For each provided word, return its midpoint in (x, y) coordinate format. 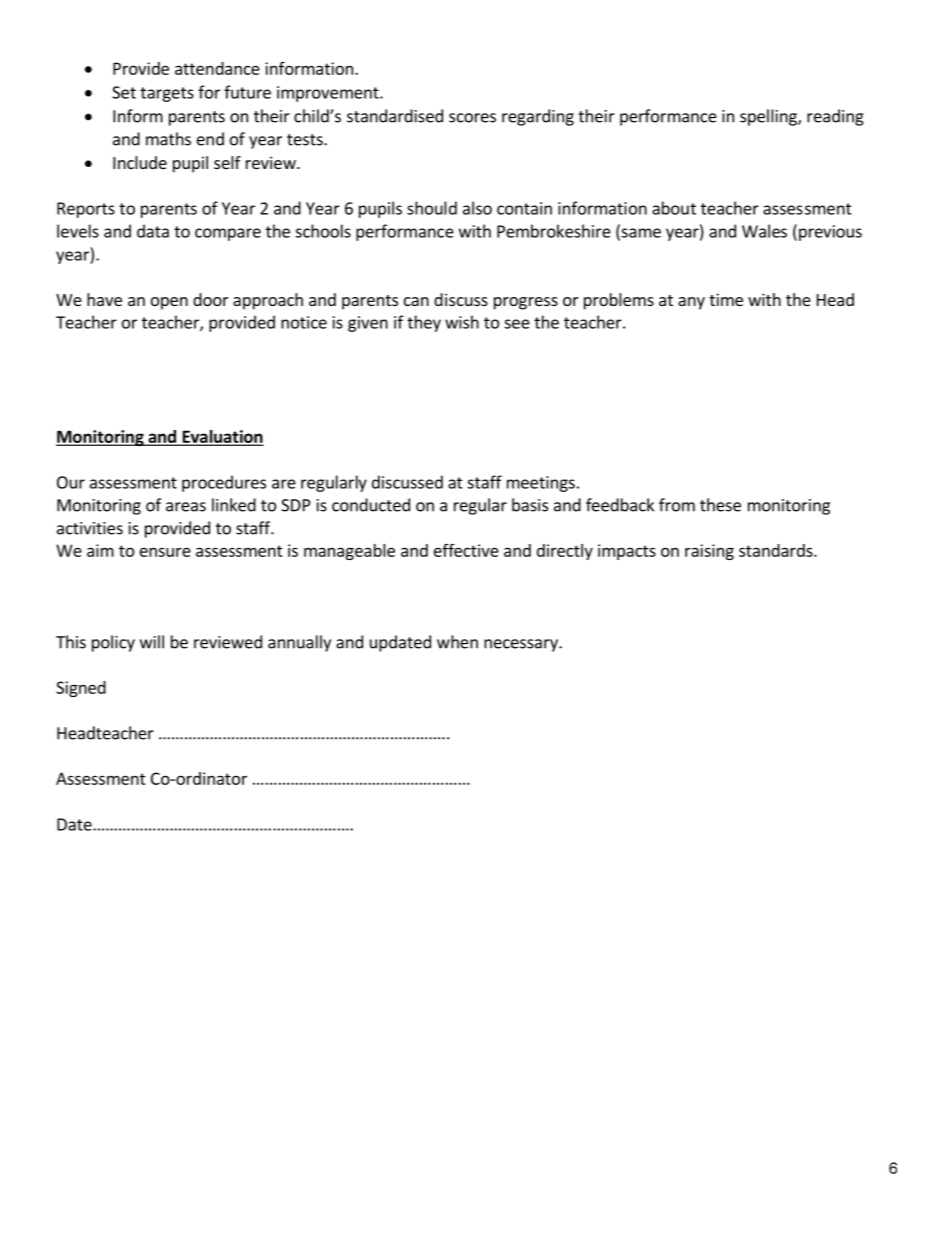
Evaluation (221, 437)
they (424, 323)
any (691, 303)
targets (167, 94)
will (152, 642)
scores (472, 118)
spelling (769, 117)
